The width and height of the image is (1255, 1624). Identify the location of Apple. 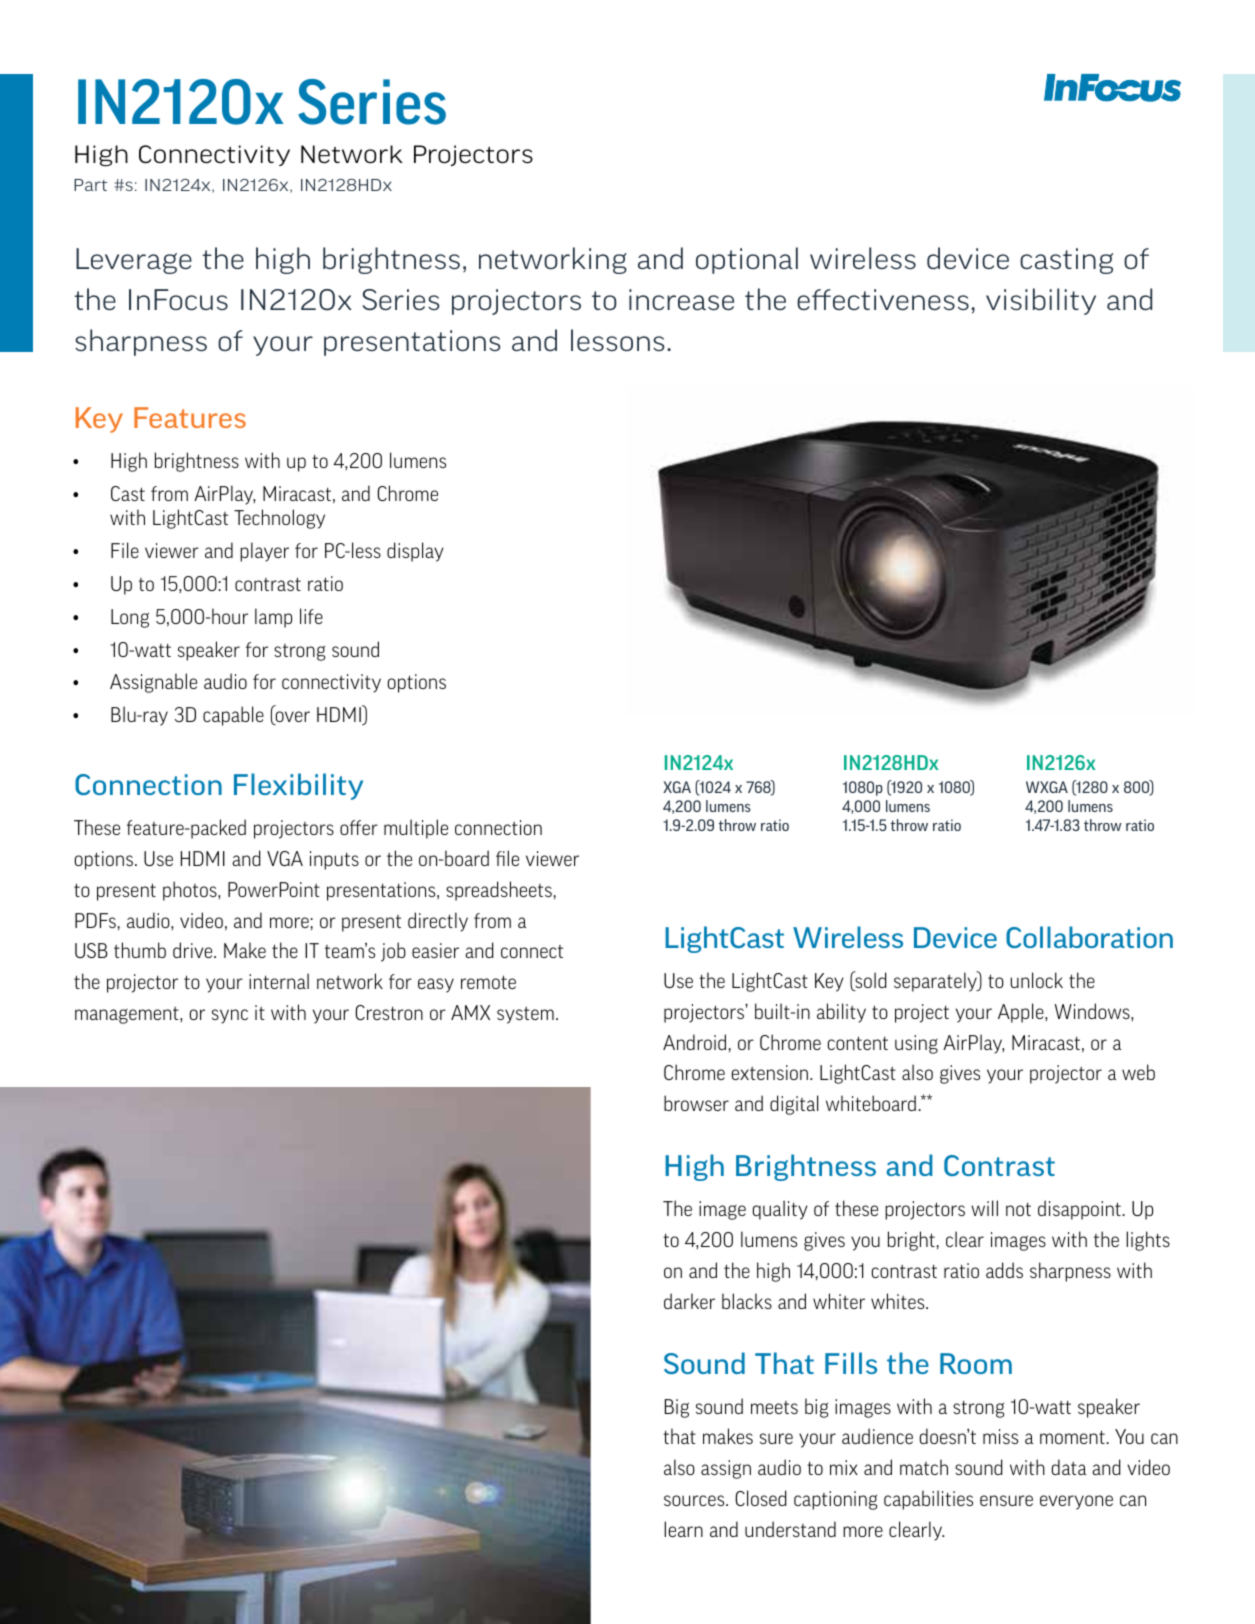
(1022, 1013).
